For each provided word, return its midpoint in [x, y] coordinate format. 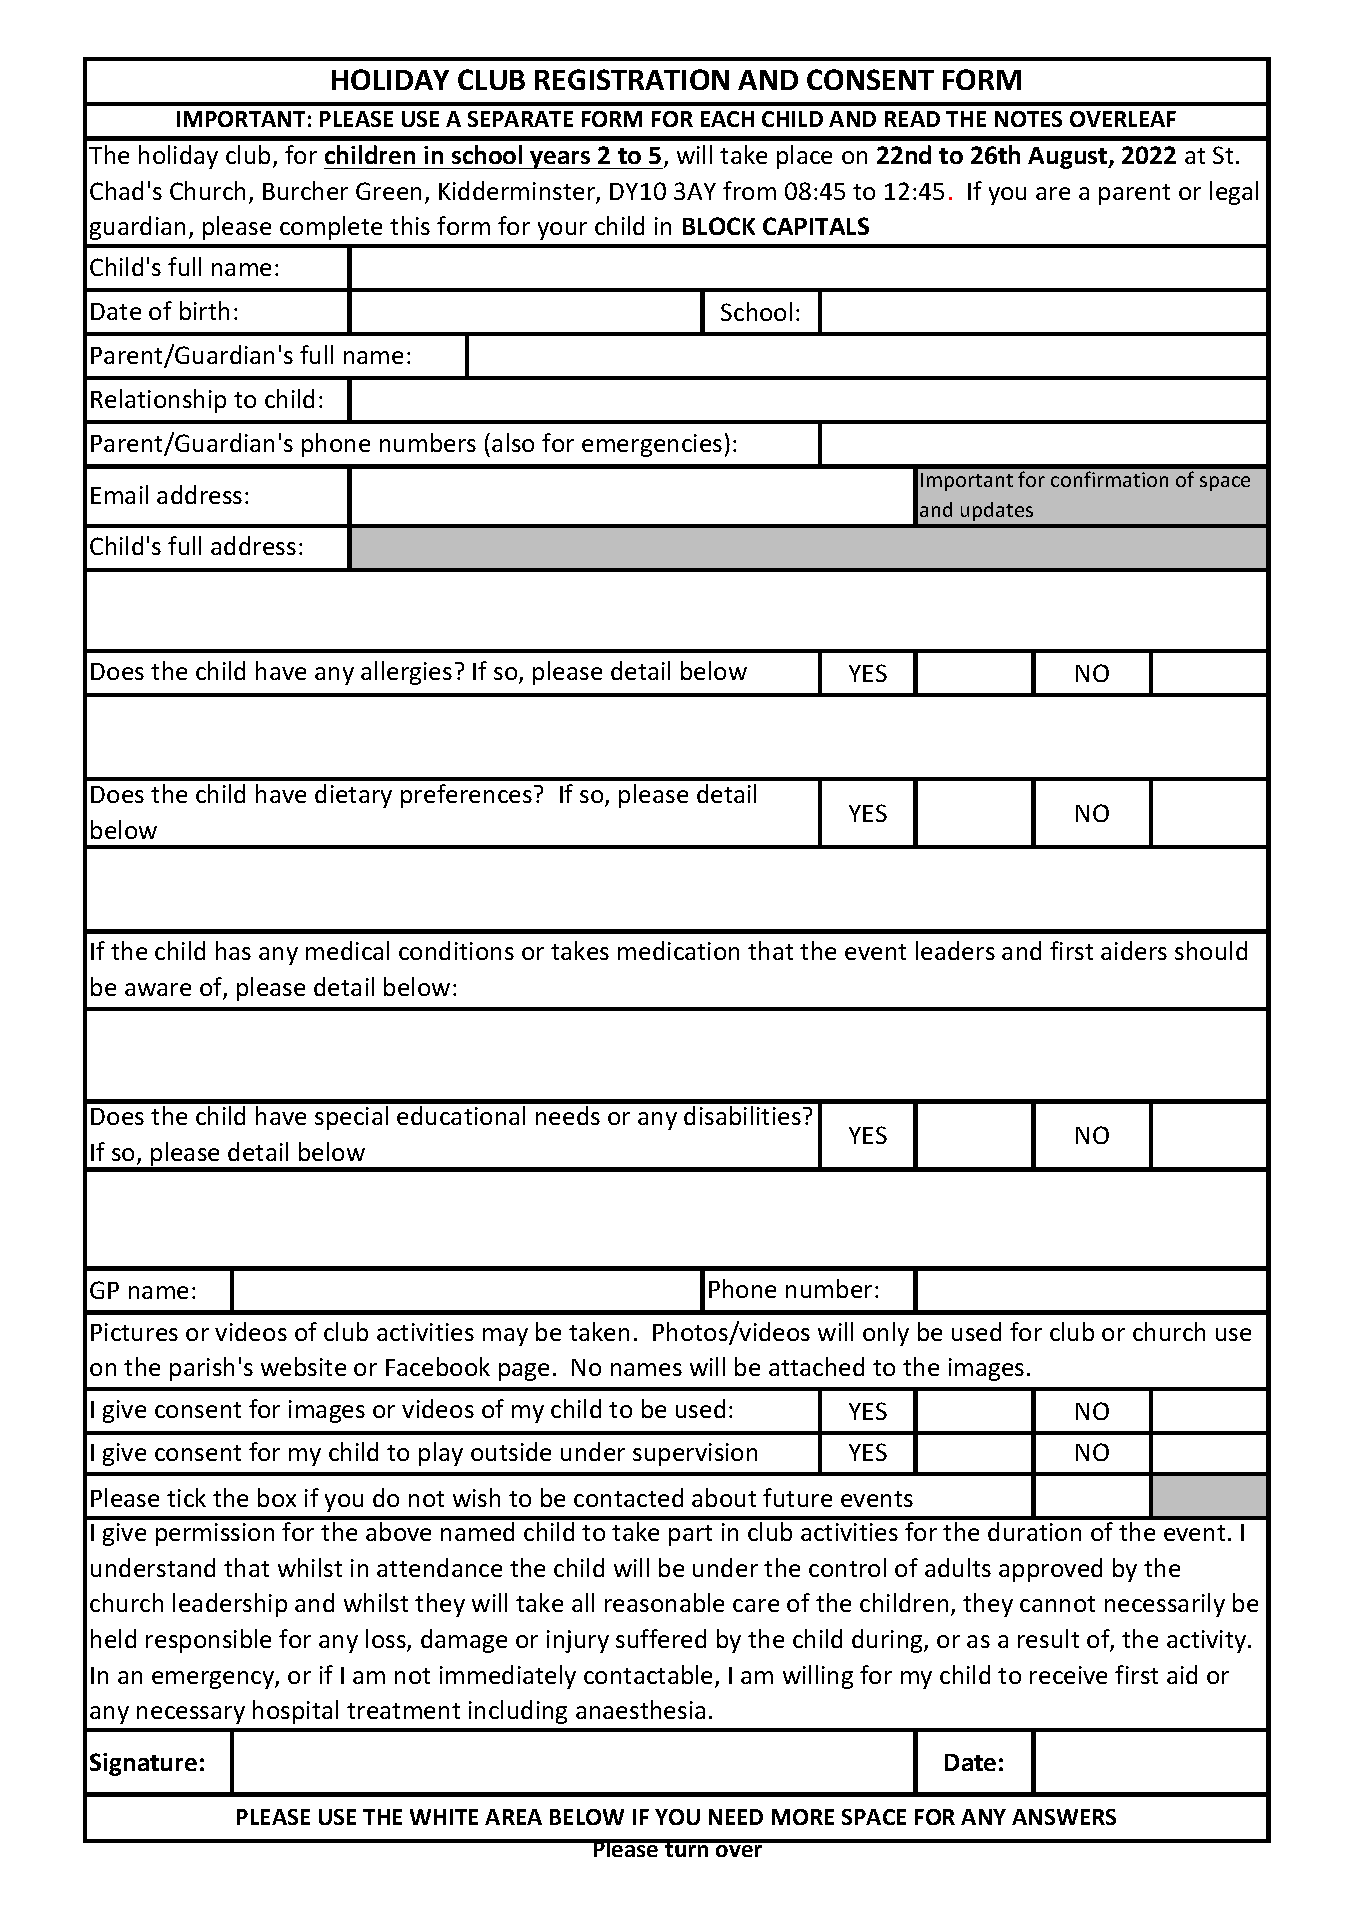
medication [678, 950]
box [277, 1497]
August [1069, 158]
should [1211, 950]
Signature [143, 1764]
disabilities [742, 1115]
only [886, 1334]
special [351, 1118]
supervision [695, 1454]
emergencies [652, 445]
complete [331, 228]
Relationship [158, 401]
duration [1034, 1531]
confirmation [1109, 479]
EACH [727, 119]
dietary [353, 796]
